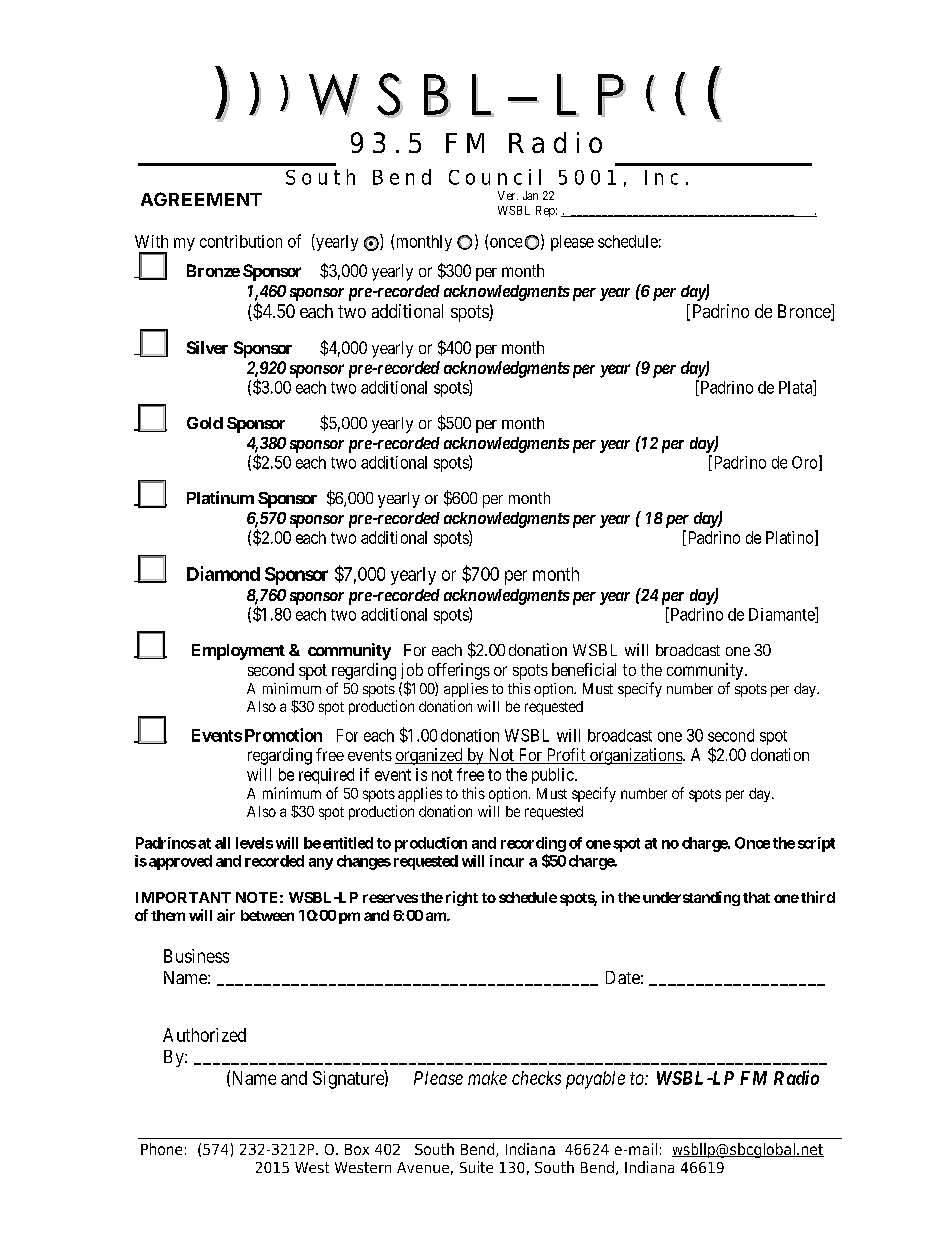  Describe the element at coordinates (238, 652) in the screenshot. I see `Employment` at that location.
